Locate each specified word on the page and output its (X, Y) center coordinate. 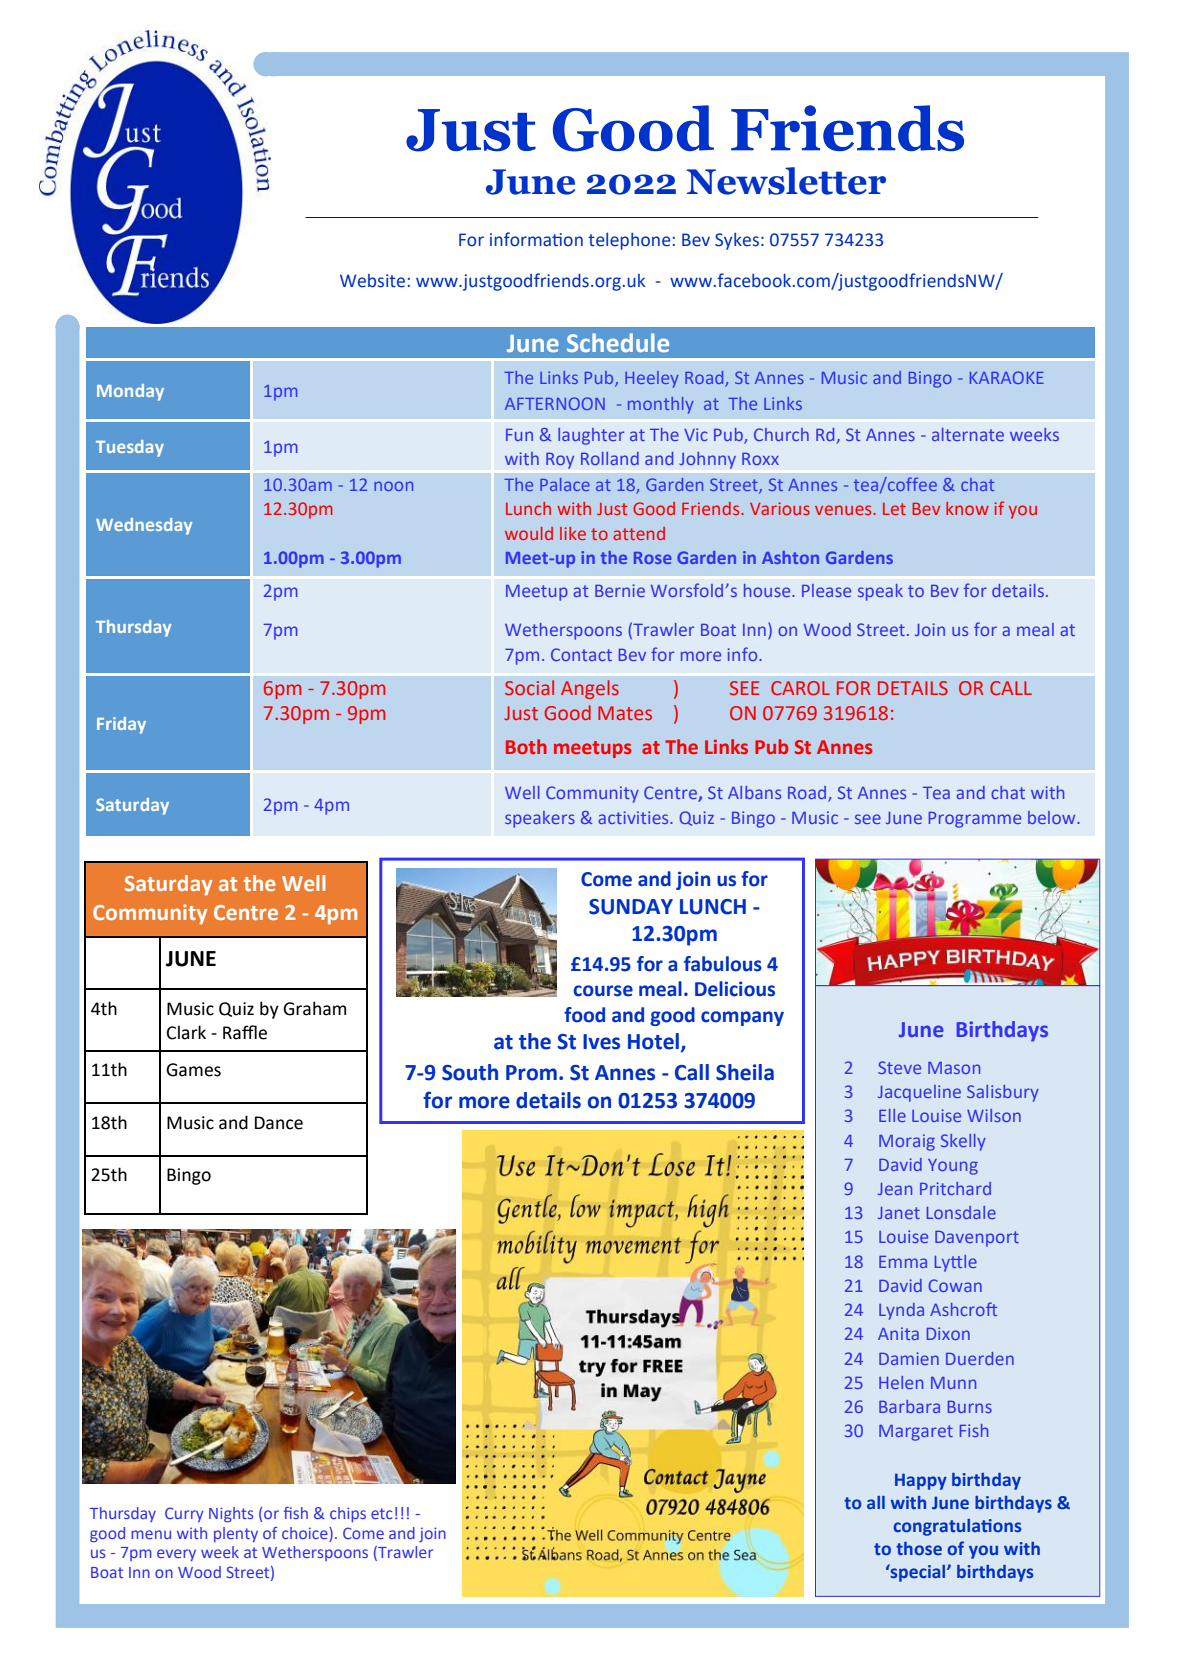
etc (381, 1513)
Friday (121, 725)
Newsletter (786, 181)
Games (193, 1070)
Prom (531, 1073)
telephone (629, 241)
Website (372, 281)
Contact (581, 654)
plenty (236, 1534)
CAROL (800, 688)
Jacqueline (919, 1093)
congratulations (957, 1527)
